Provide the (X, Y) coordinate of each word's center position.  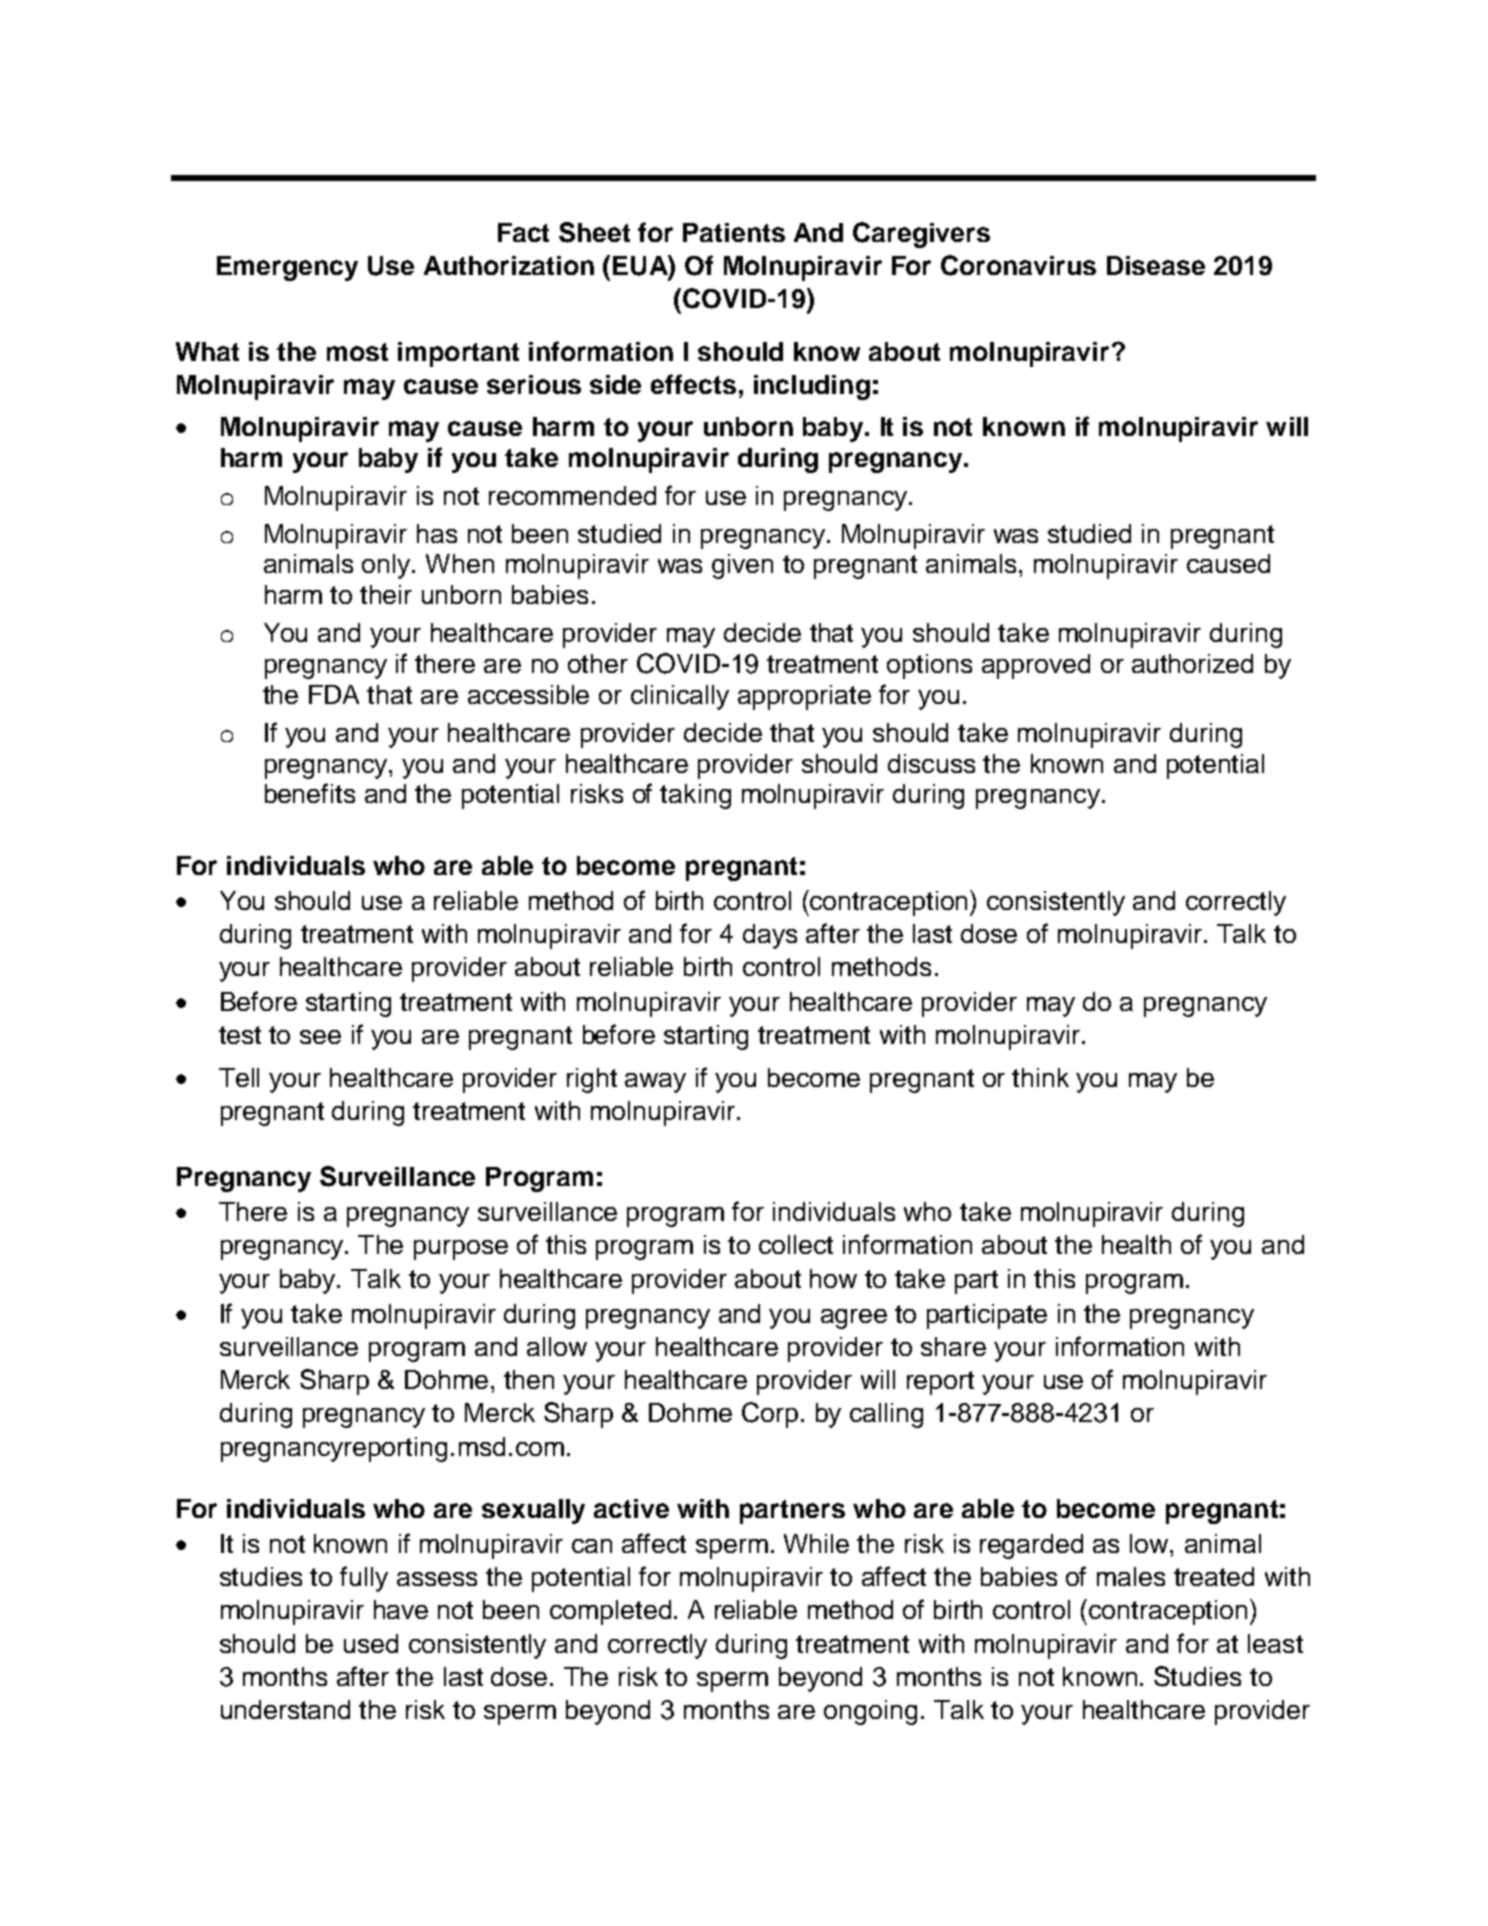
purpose (461, 1250)
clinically (680, 697)
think (1040, 1077)
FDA (334, 694)
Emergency (287, 268)
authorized (1192, 663)
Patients (734, 232)
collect (796, 1244)
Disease (1156, 265)
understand (285, 1709)
